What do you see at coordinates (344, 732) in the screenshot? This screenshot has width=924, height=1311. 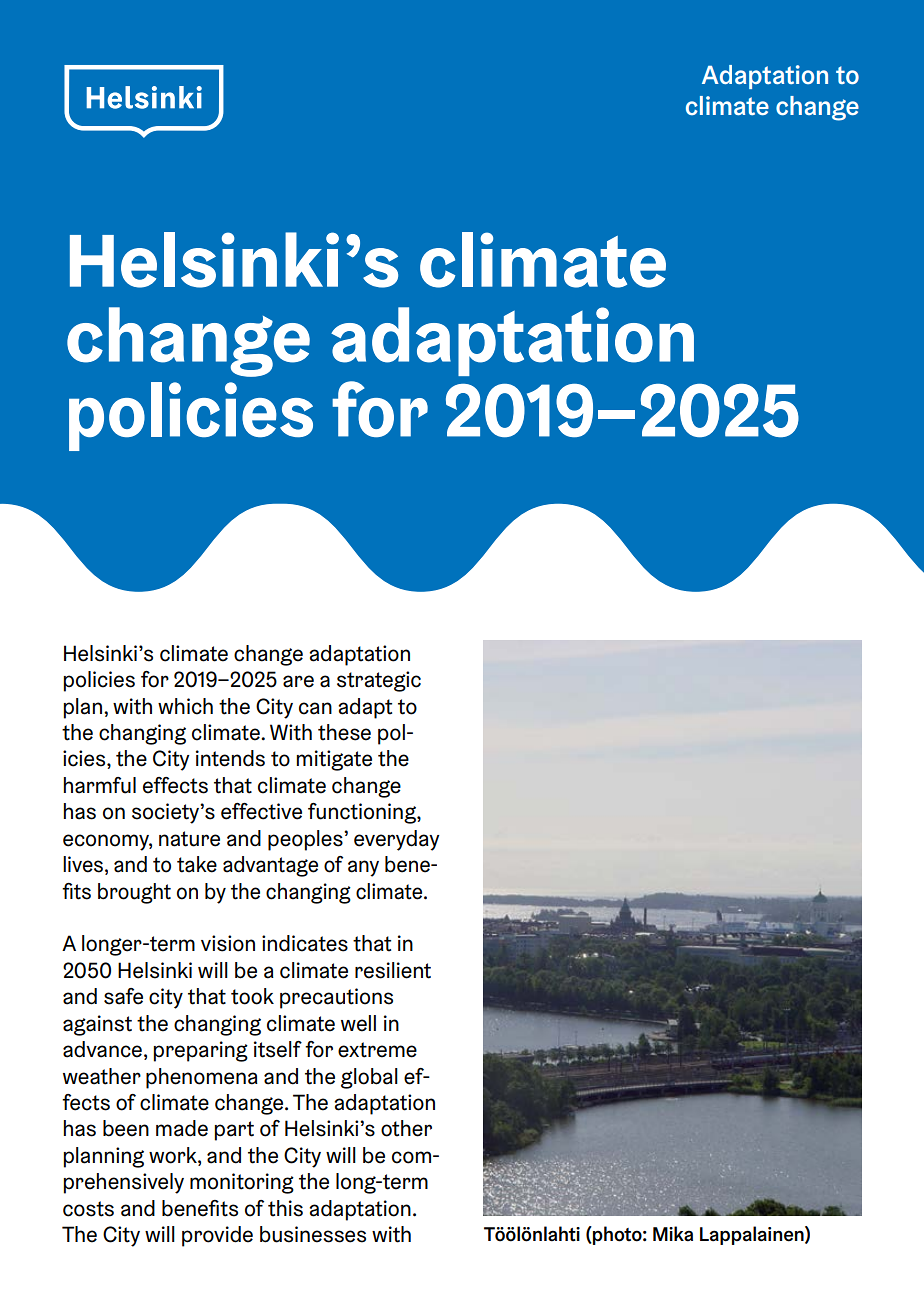 I see `these` at bounding box center [344, 732].
